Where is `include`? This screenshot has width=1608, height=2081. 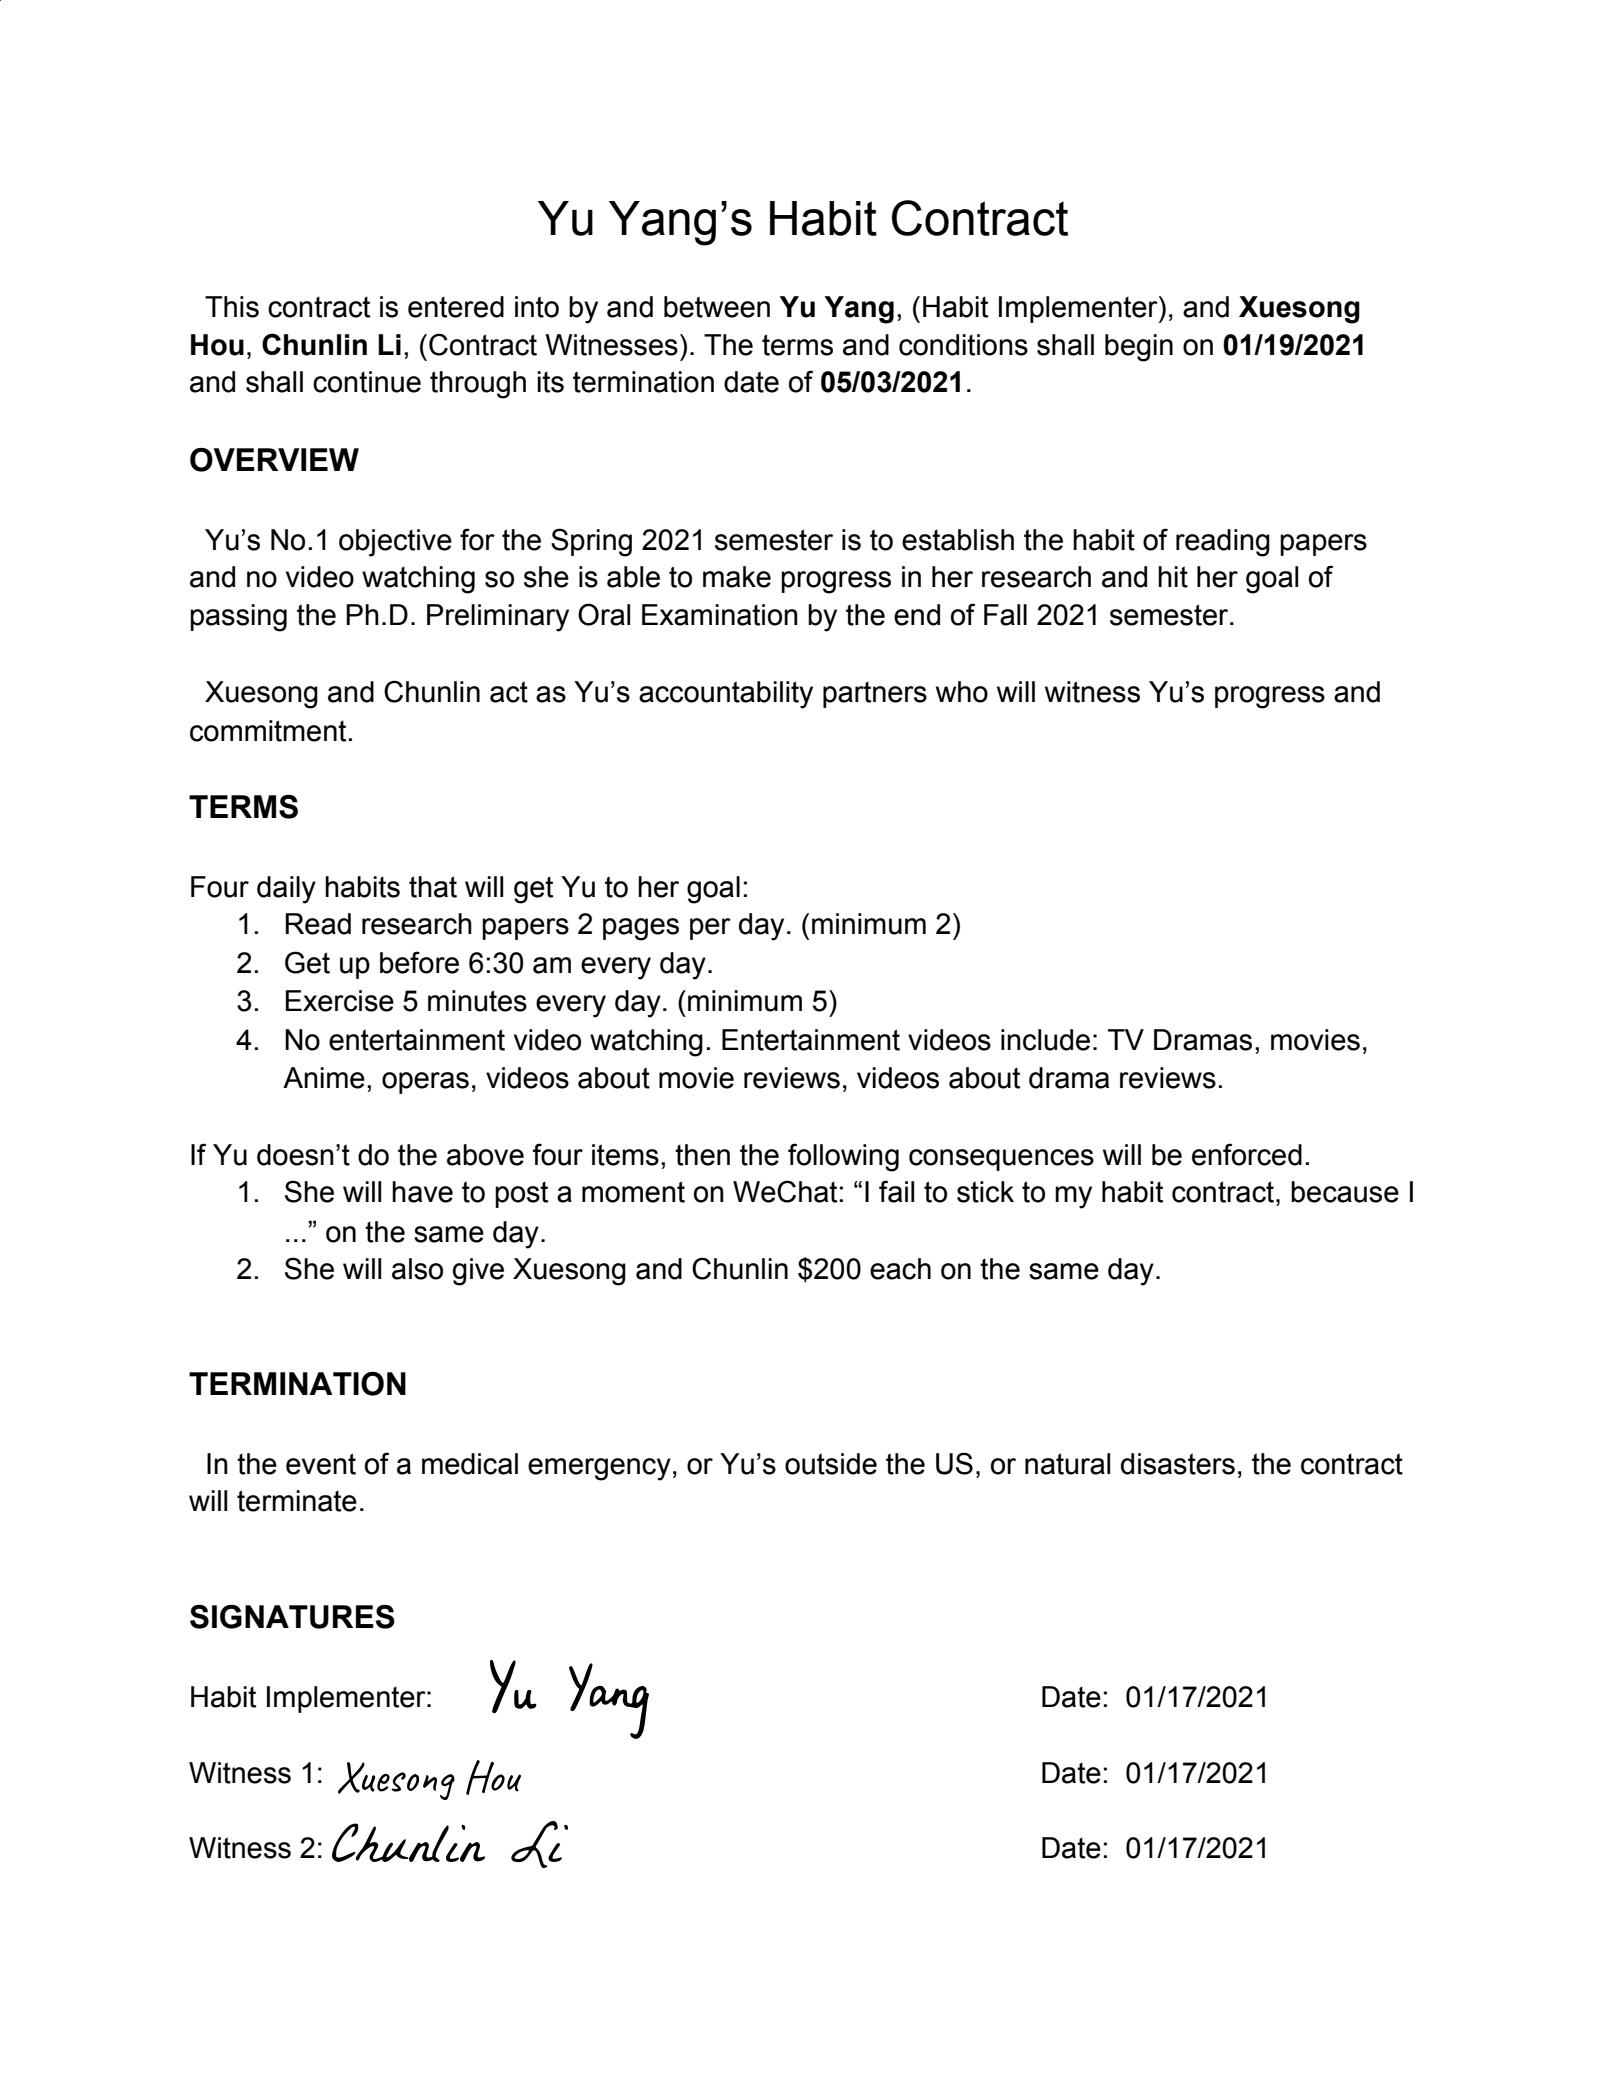 include is located at coordinates (1045, 1040).
